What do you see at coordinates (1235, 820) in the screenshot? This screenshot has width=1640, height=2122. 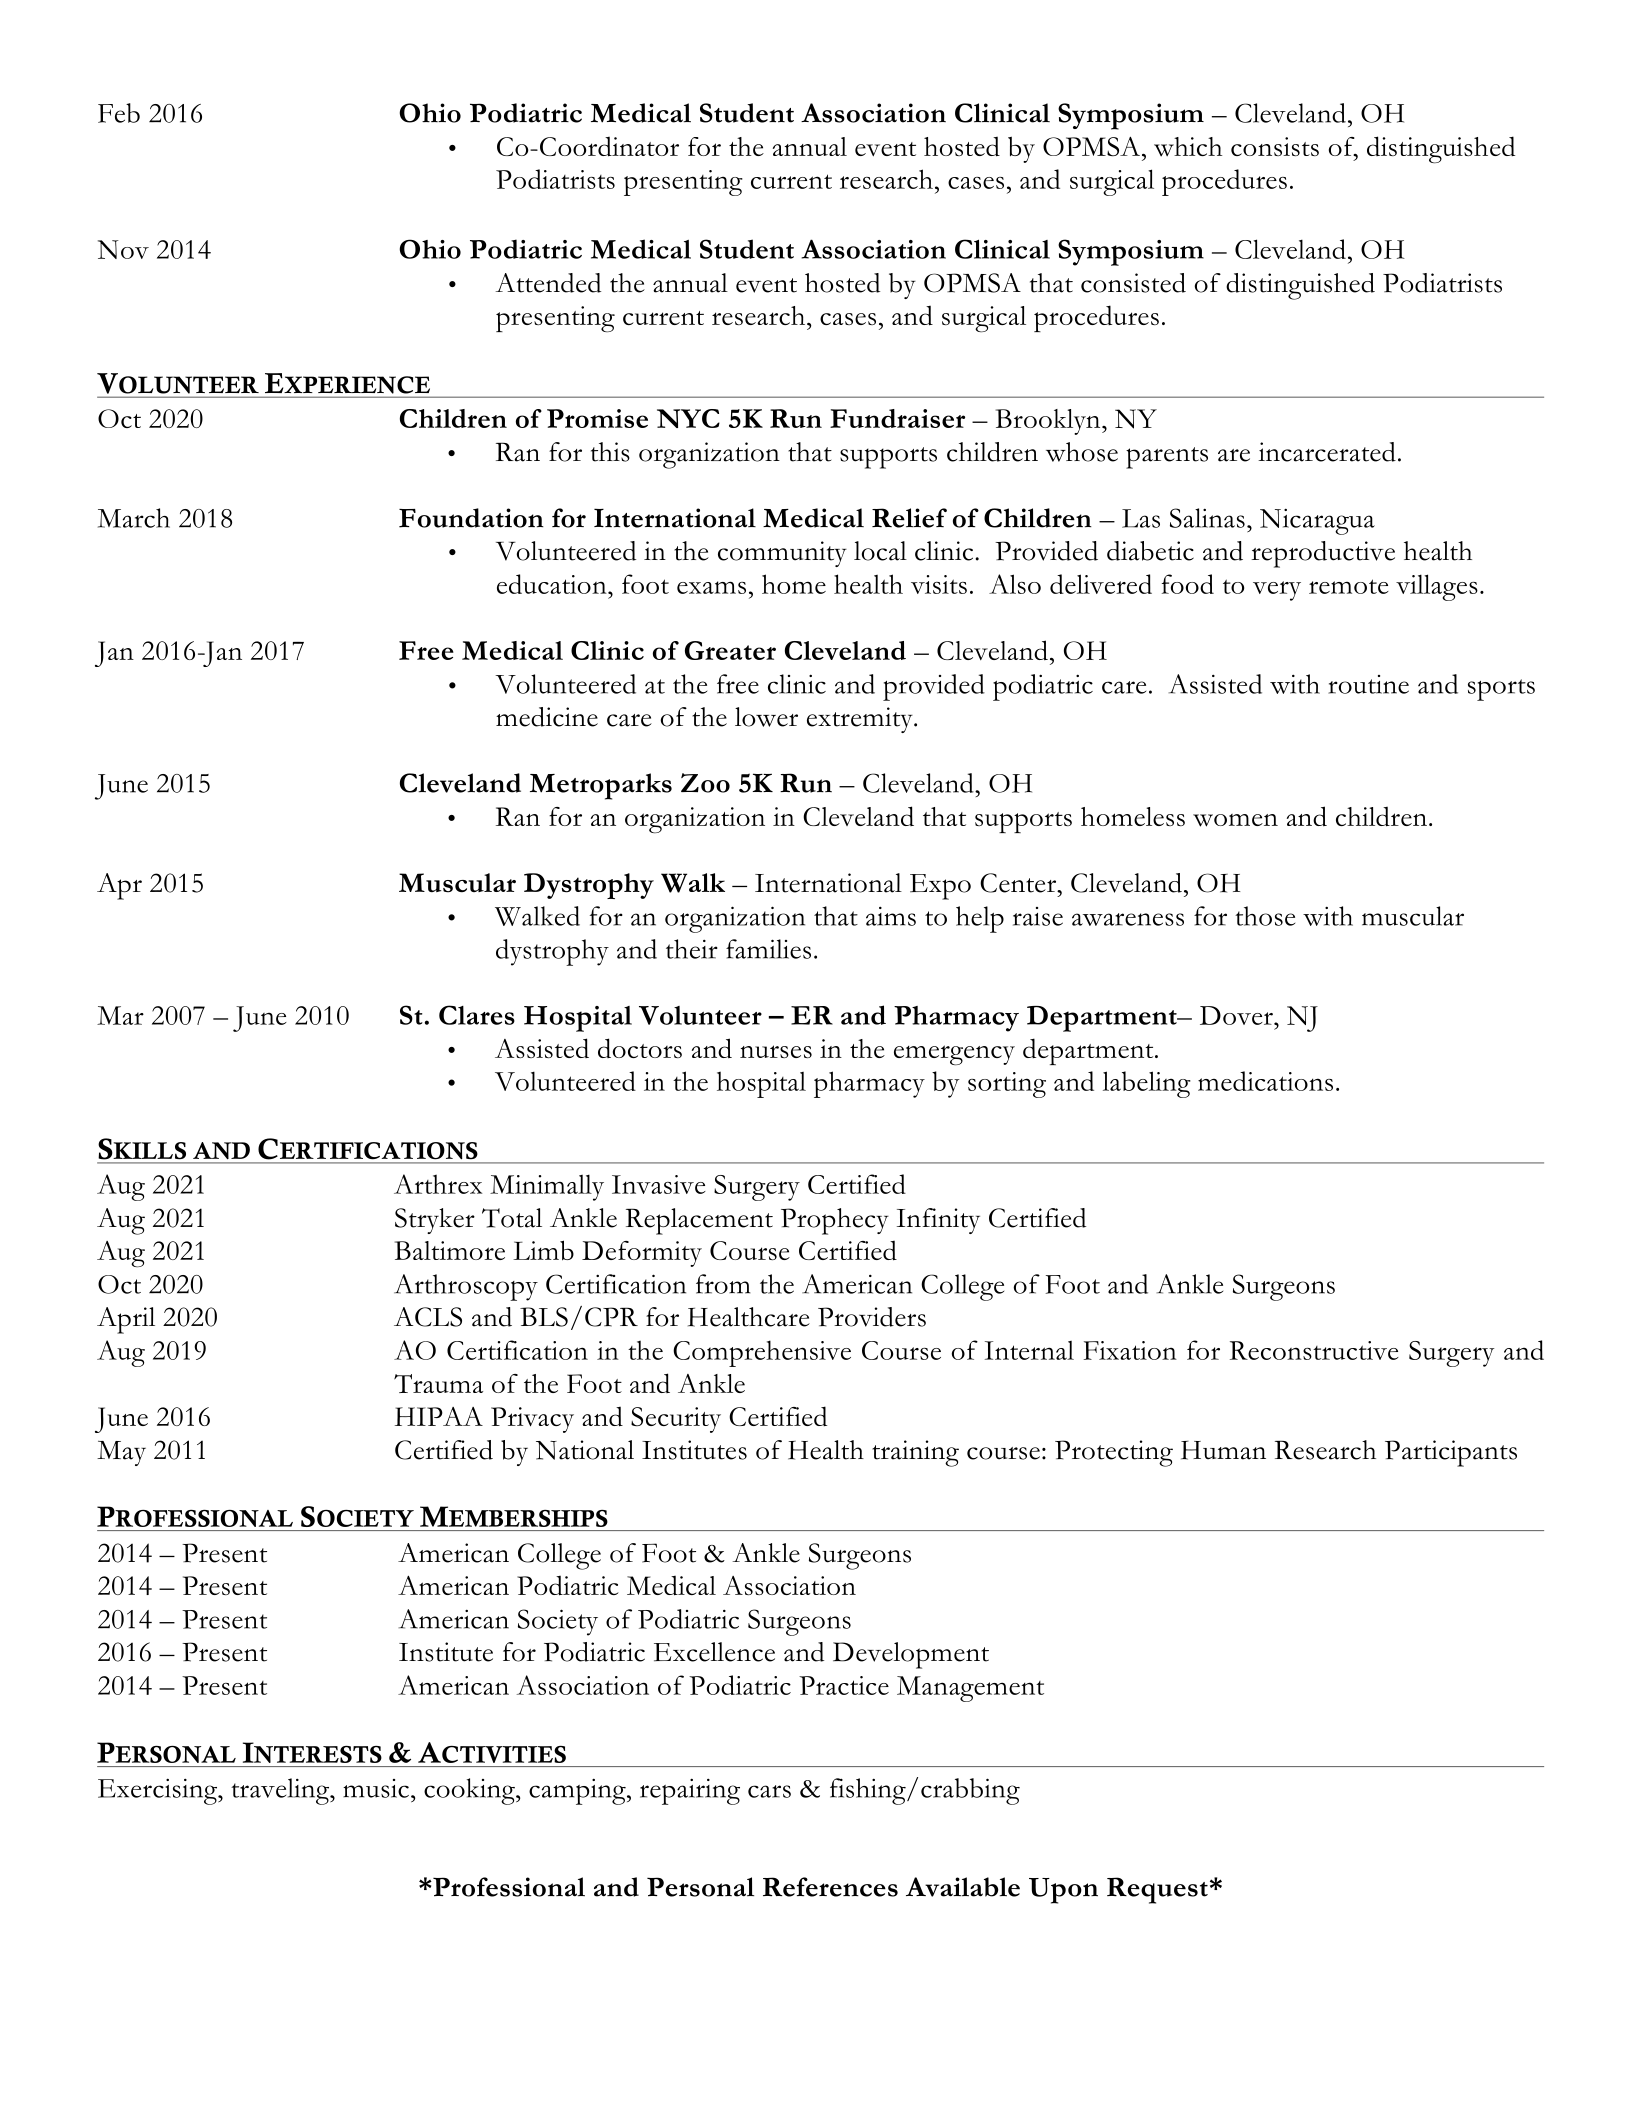 I see `women` at bounding box center [1235, 820].
